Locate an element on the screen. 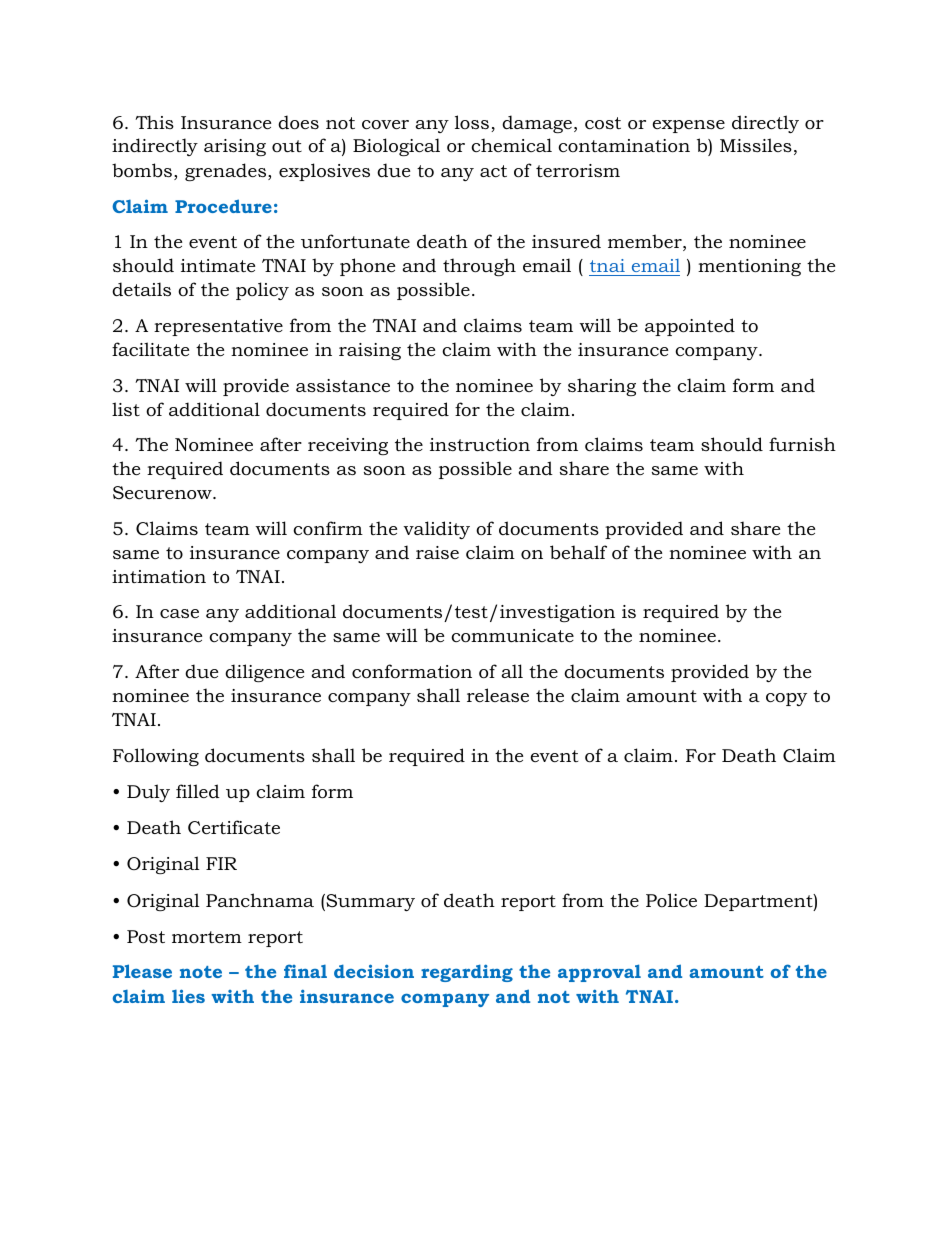 Image resolution: width=952 pixels, height=1233 pixels. release is located at coordinates (498, 695).
